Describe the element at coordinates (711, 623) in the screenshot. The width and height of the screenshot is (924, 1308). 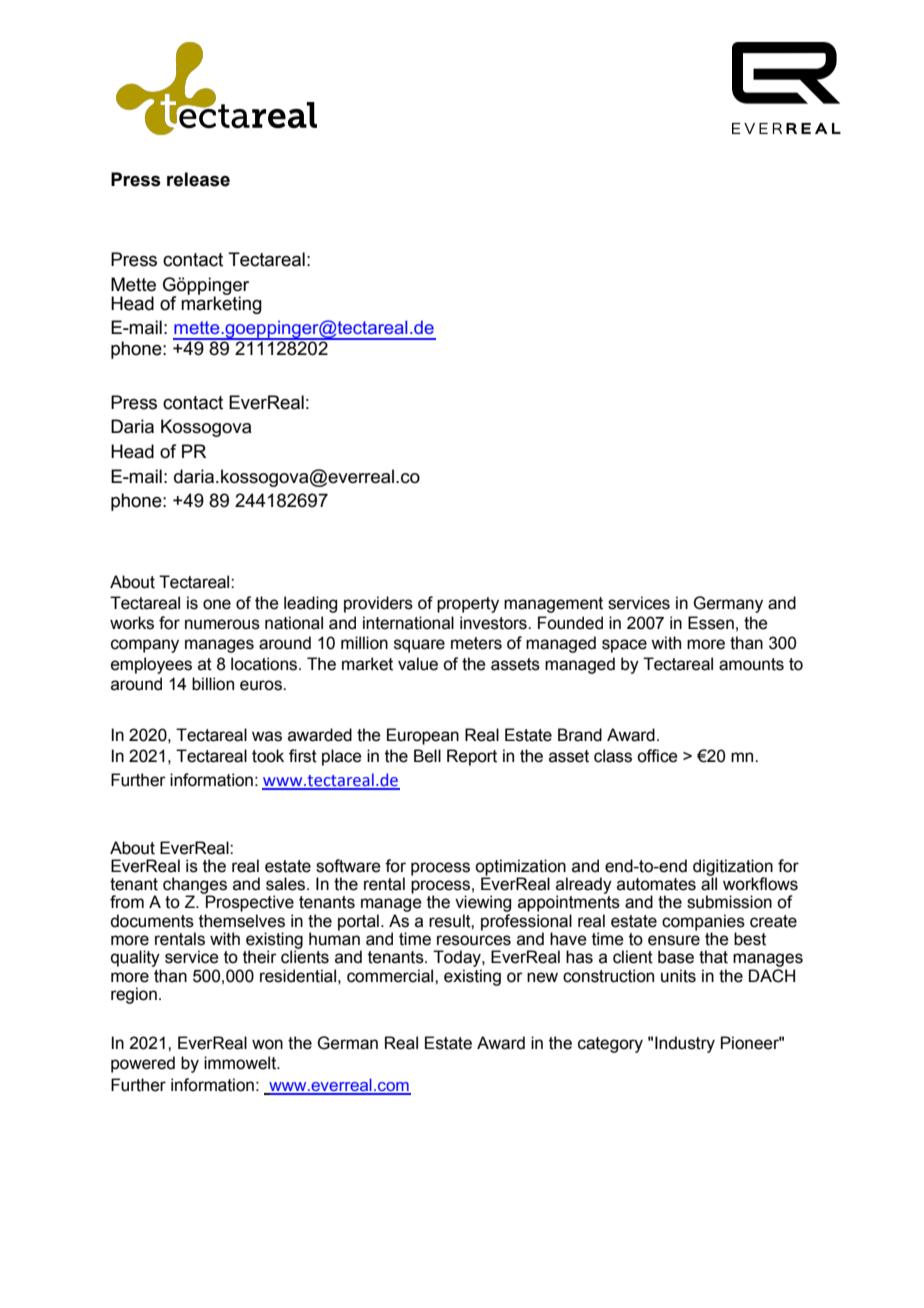
I see `Essen` at that location.
